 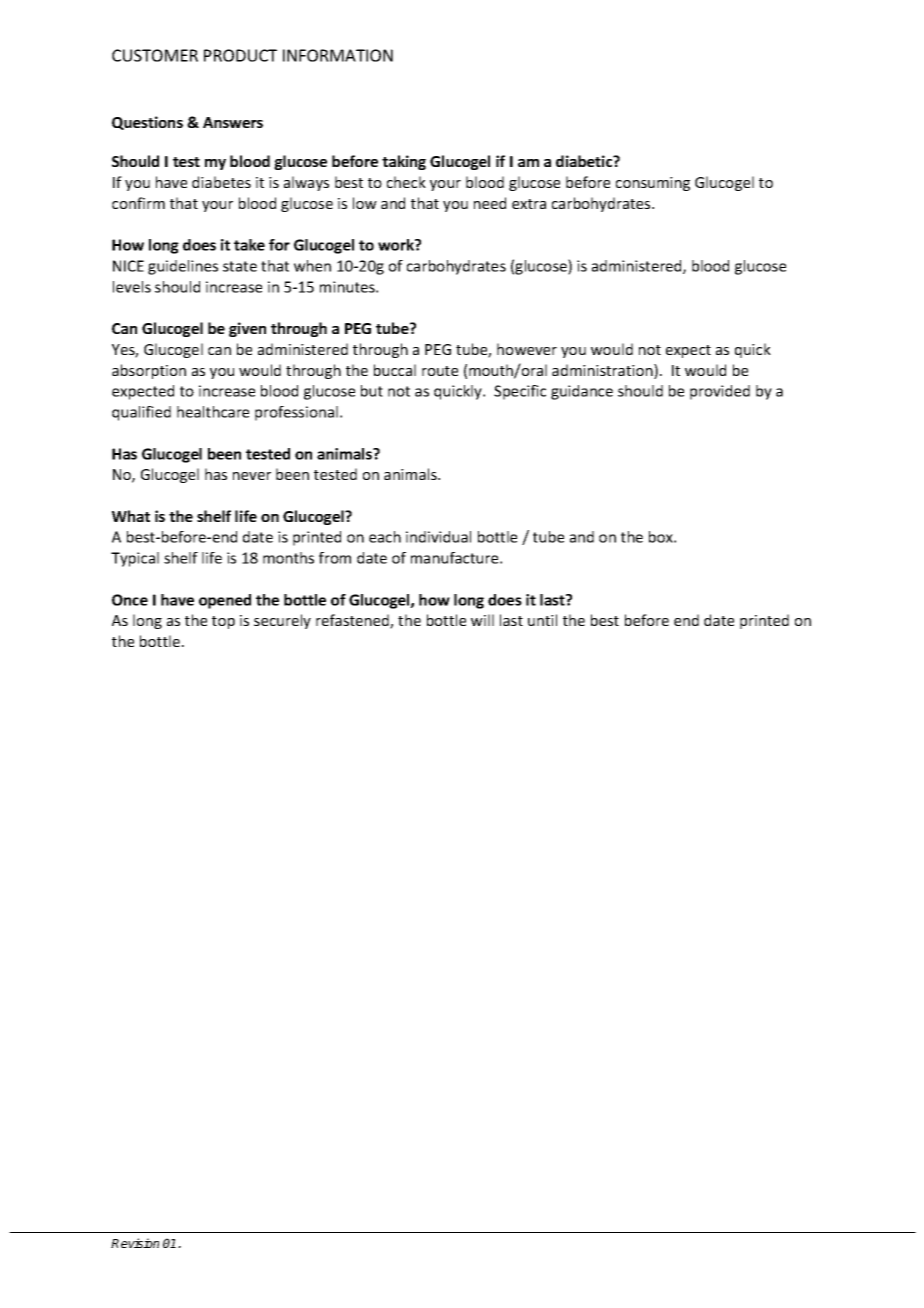 I want to click on individual, so click(x=438, y=537).
